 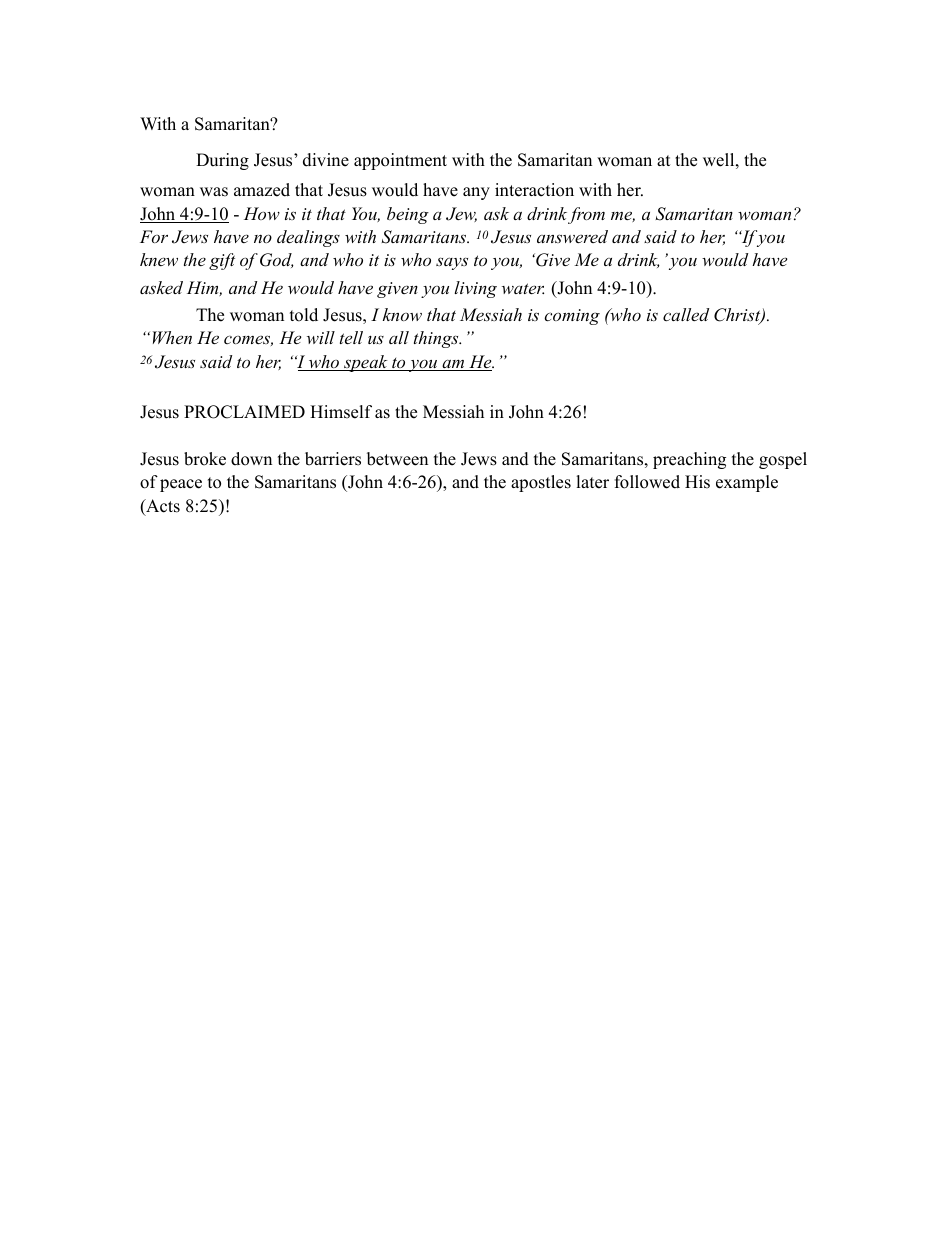 What do you see at coordinates (541, 483) in the document?
I see `apostles` at bounding box center [541, 483].
